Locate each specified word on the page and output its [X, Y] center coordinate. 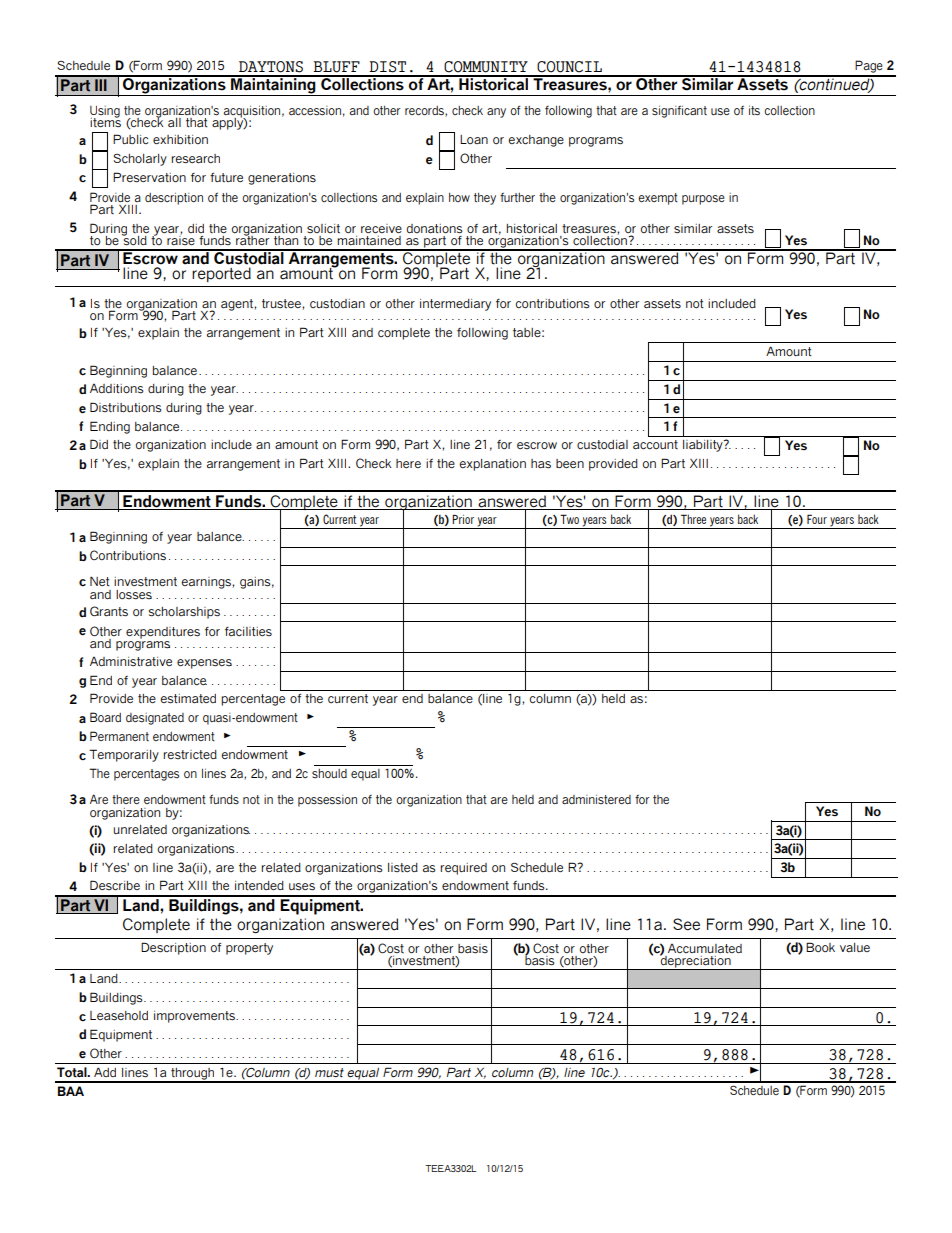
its [754, 111]
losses [134, 595]
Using [105, 112]
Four [817, 519]
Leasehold [119, 1016]
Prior [463, 519]
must [329, 1072]
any [496, 113]
